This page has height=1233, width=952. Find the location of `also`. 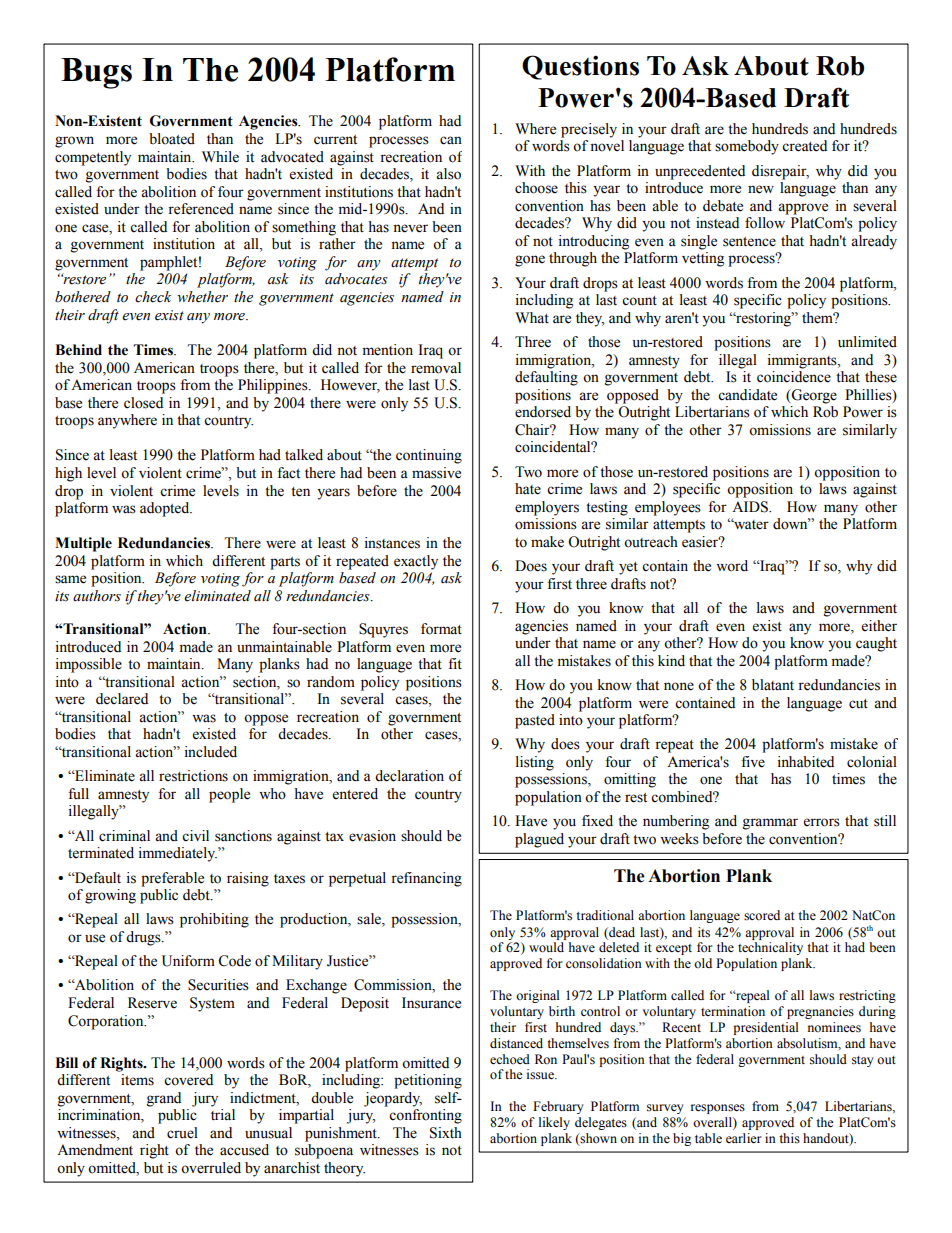

also is located at coordinates (448, 174).
